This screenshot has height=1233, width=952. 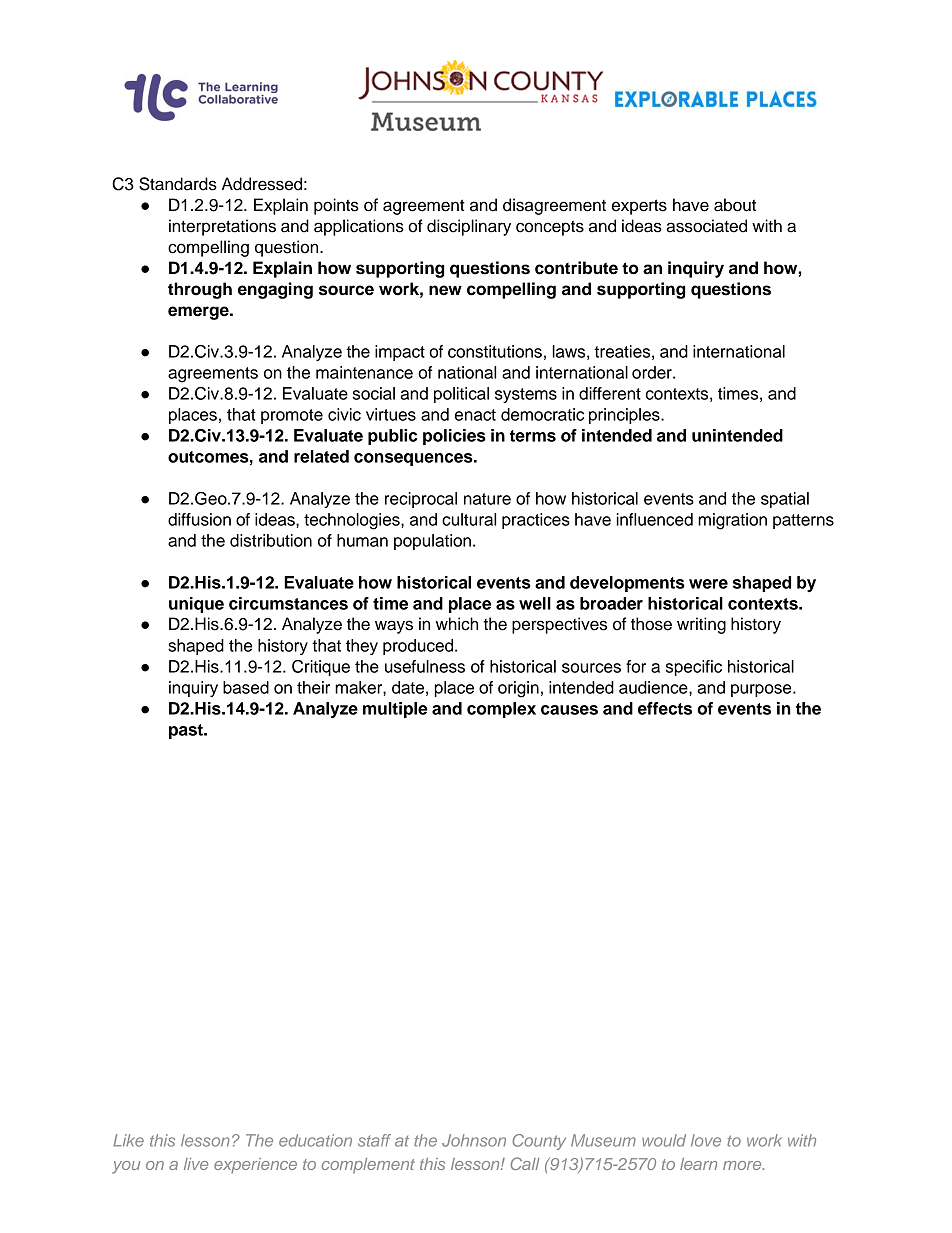 I want to click on about, so click(x=735, y=205).
